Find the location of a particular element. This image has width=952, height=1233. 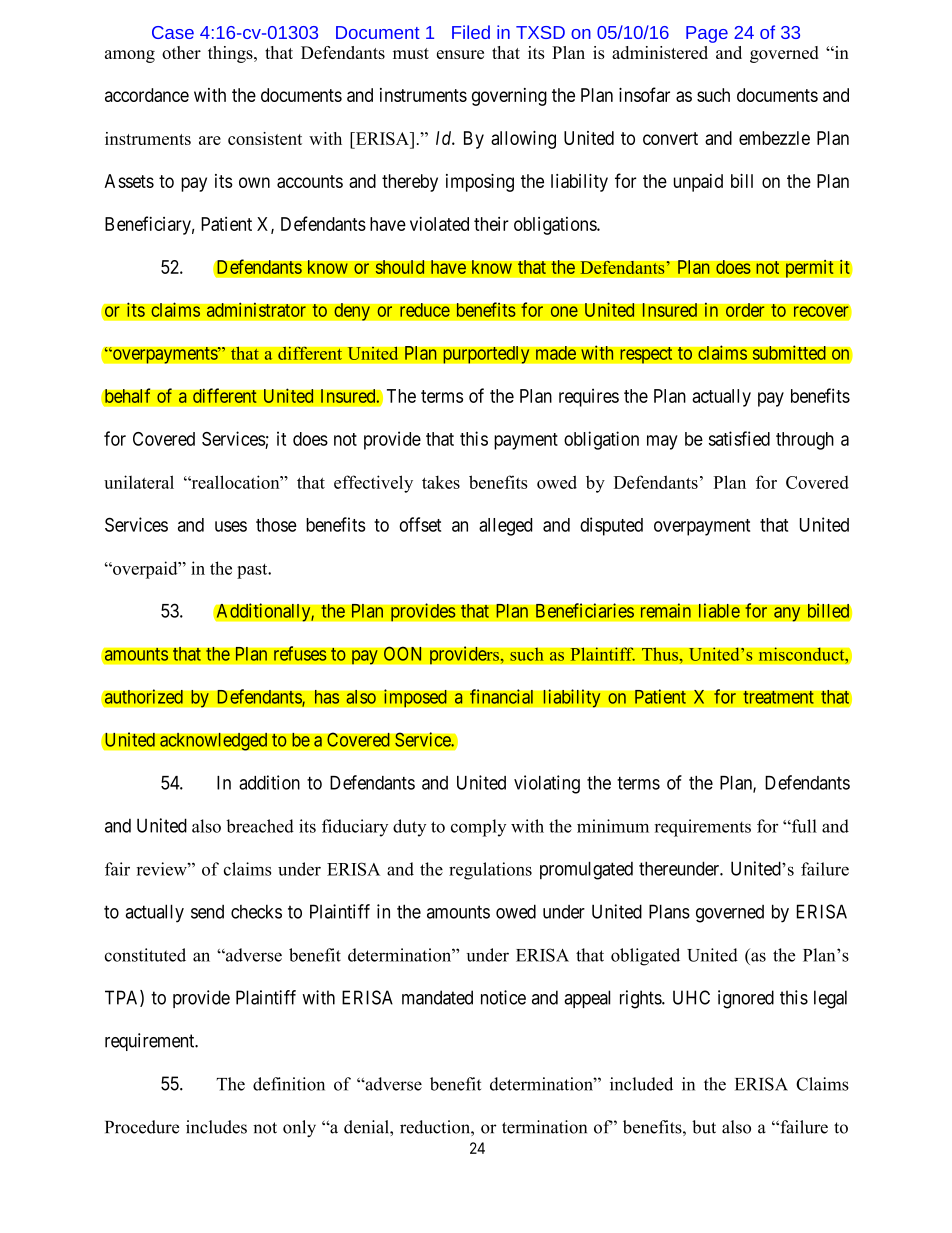

breached is located at coordinates (260, 826).
